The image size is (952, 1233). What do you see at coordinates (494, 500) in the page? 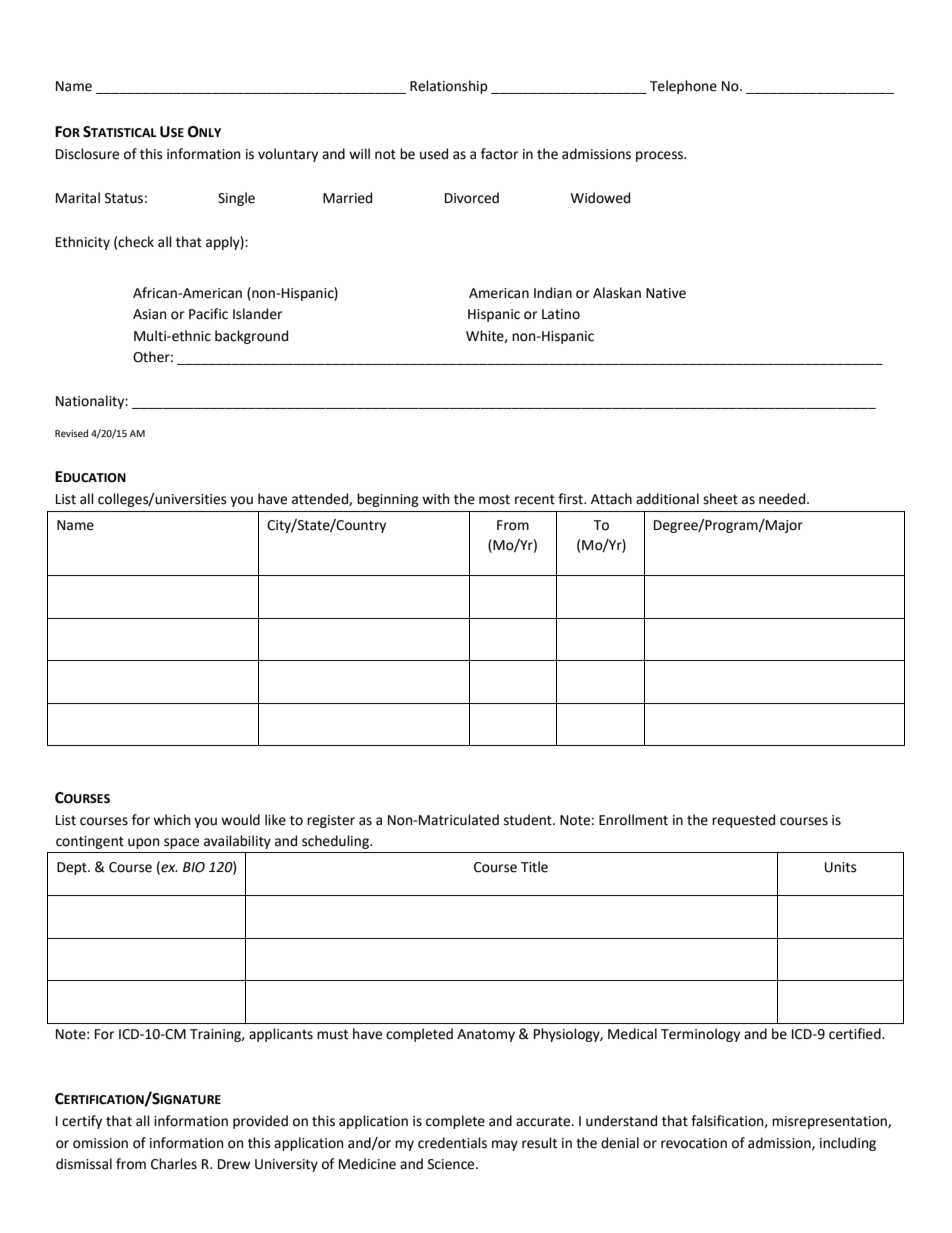
I see `most` at bounding box center [494, 500].
